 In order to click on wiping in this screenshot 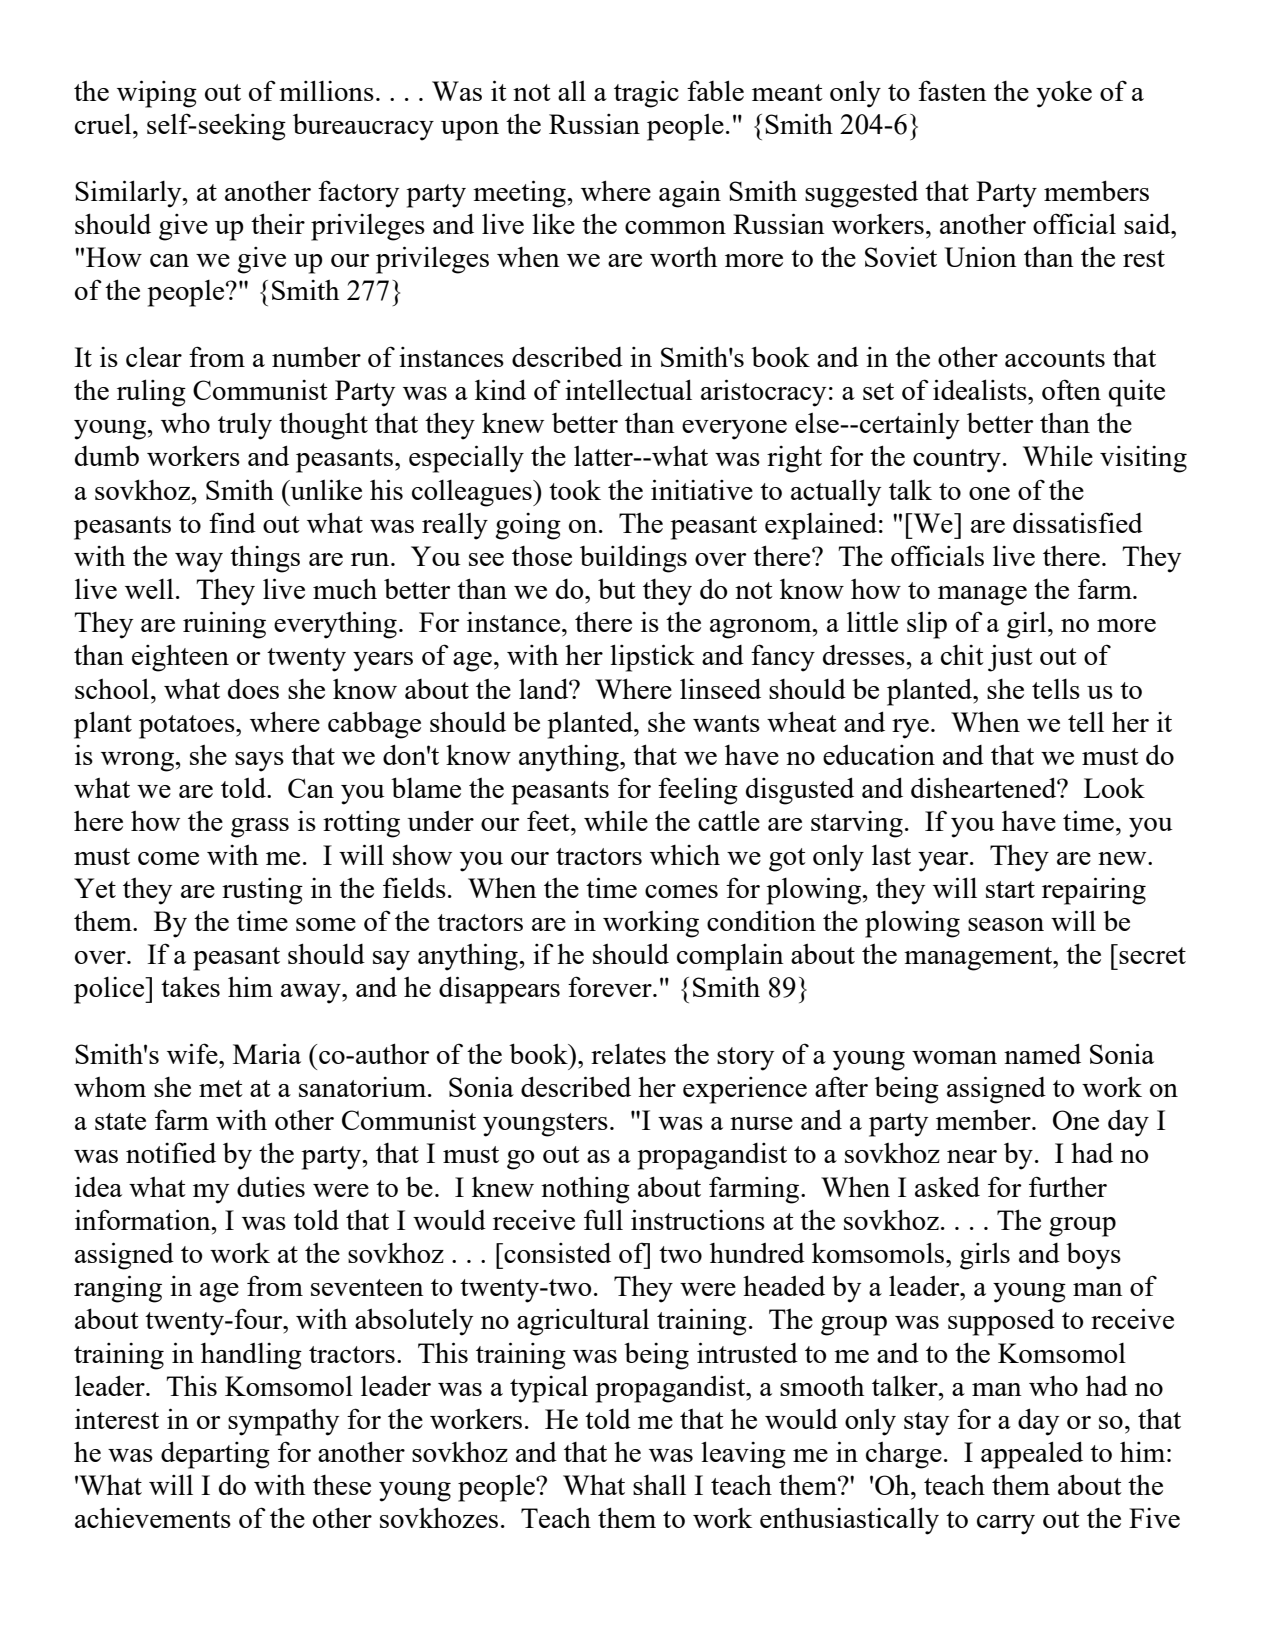, I will do `click(157, 94)`.
